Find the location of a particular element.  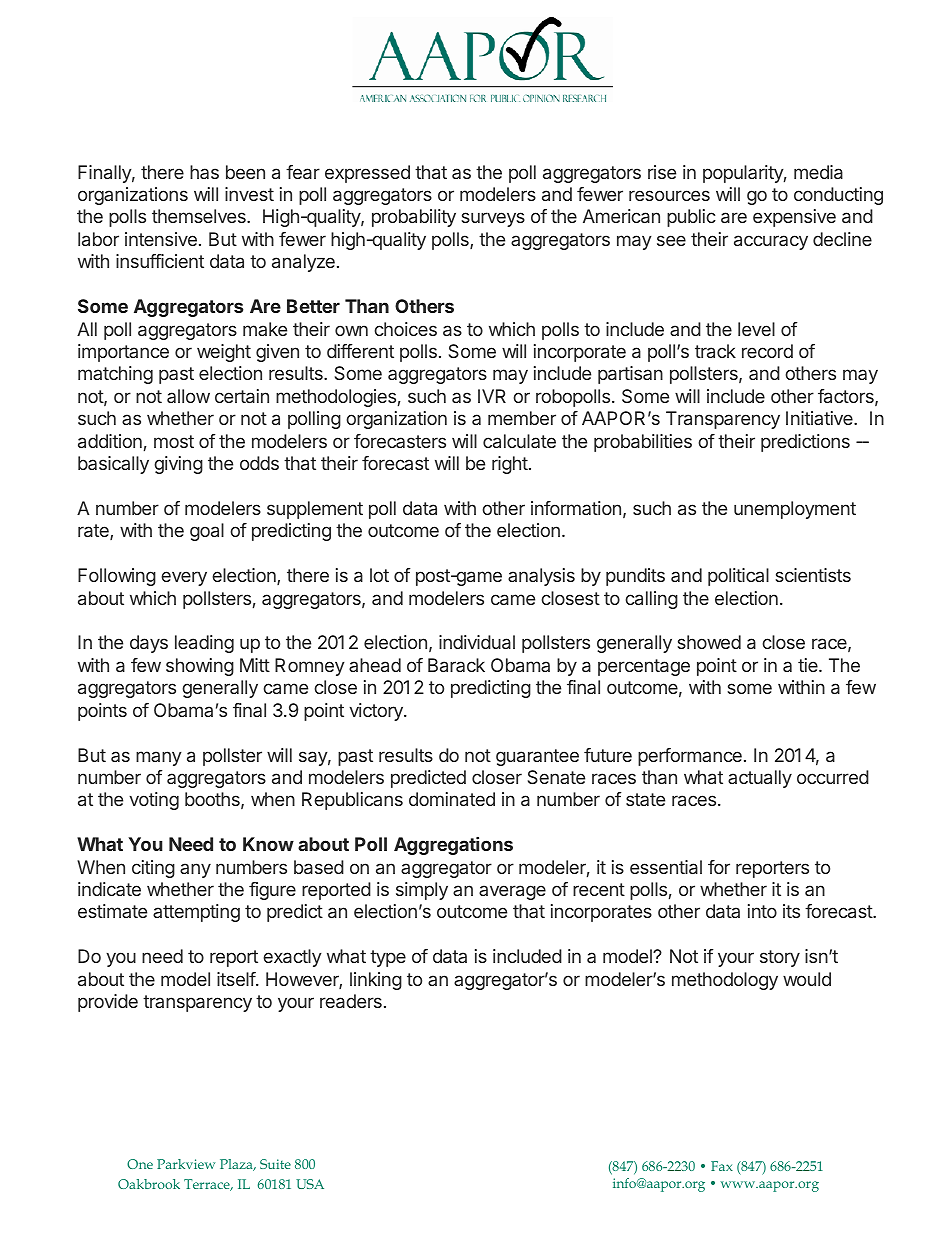

Parkview is located at coordinates (186, 1164).
